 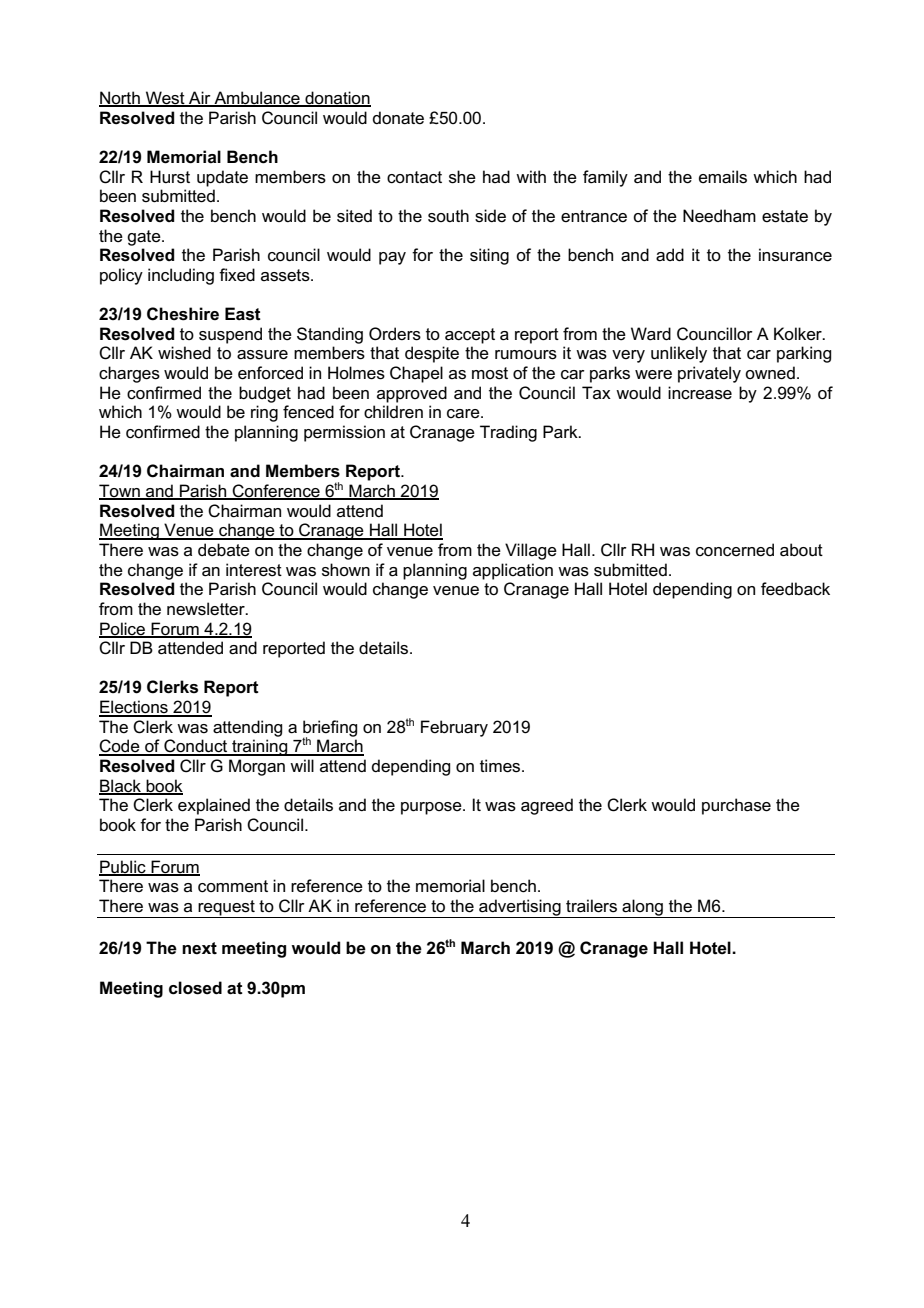 I want to click on care, so click(x=464, y=414).
